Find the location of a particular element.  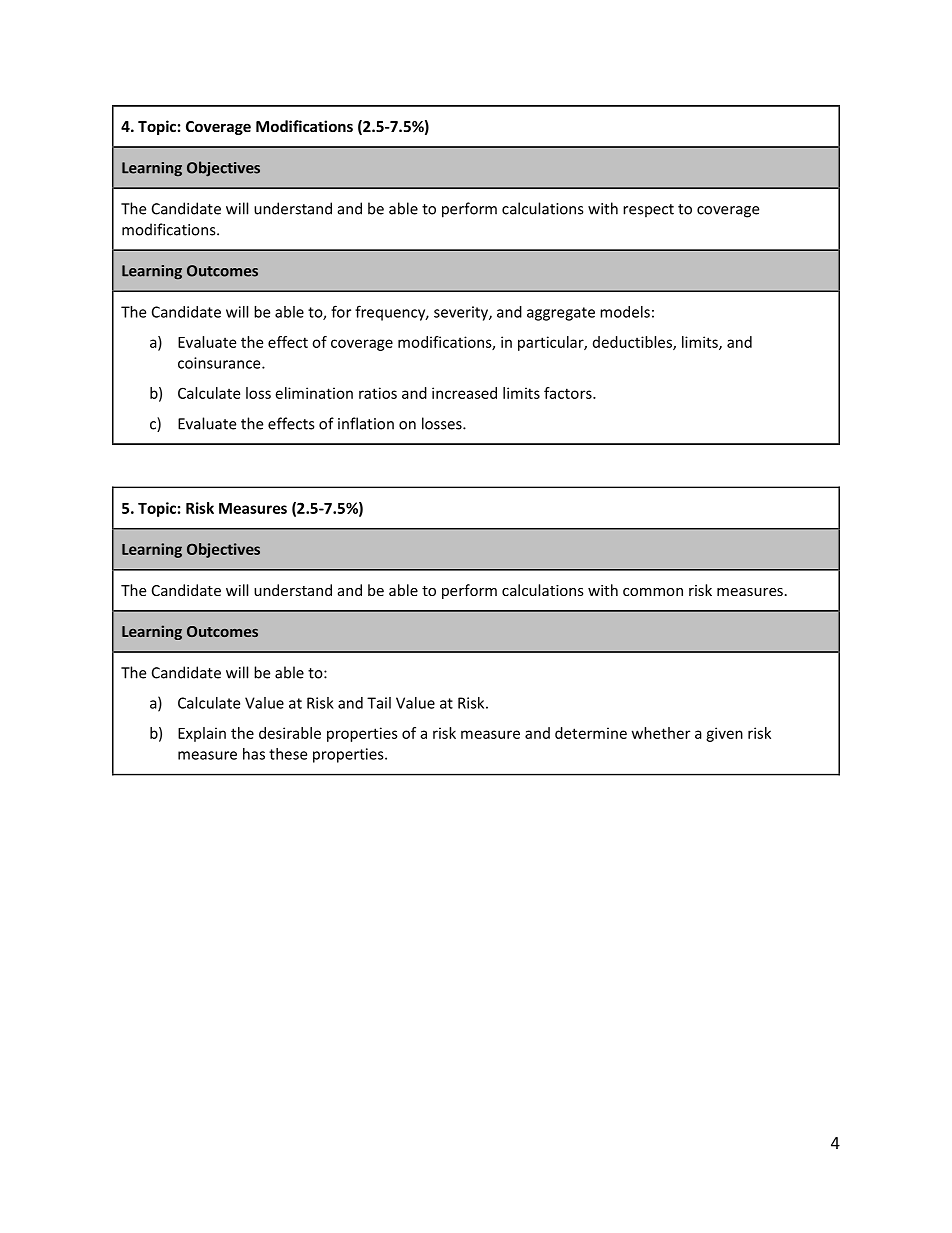

whether is located at coordinates (661, 733).
